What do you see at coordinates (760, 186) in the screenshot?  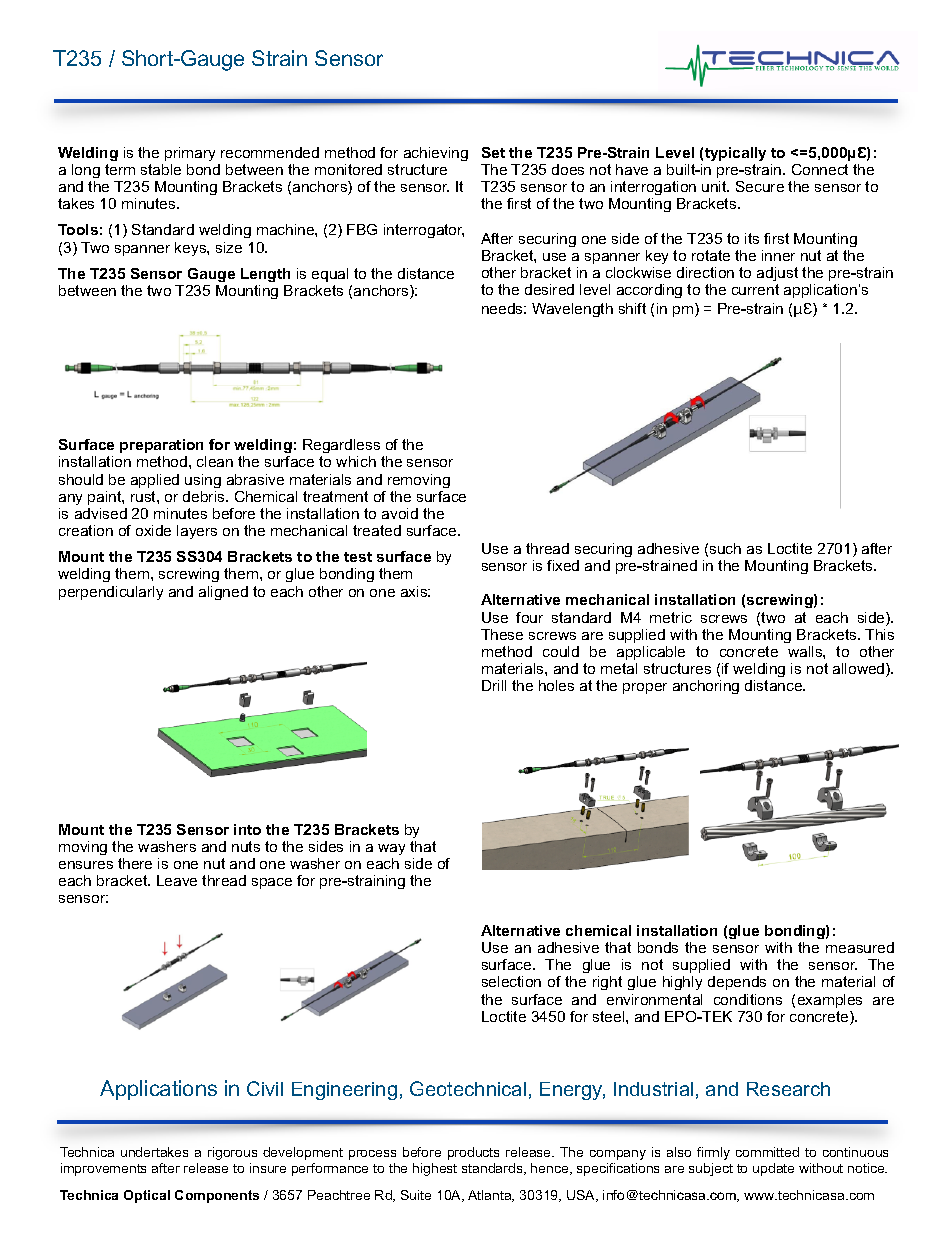 I see `Secure` at bounding box center [760, 186].
